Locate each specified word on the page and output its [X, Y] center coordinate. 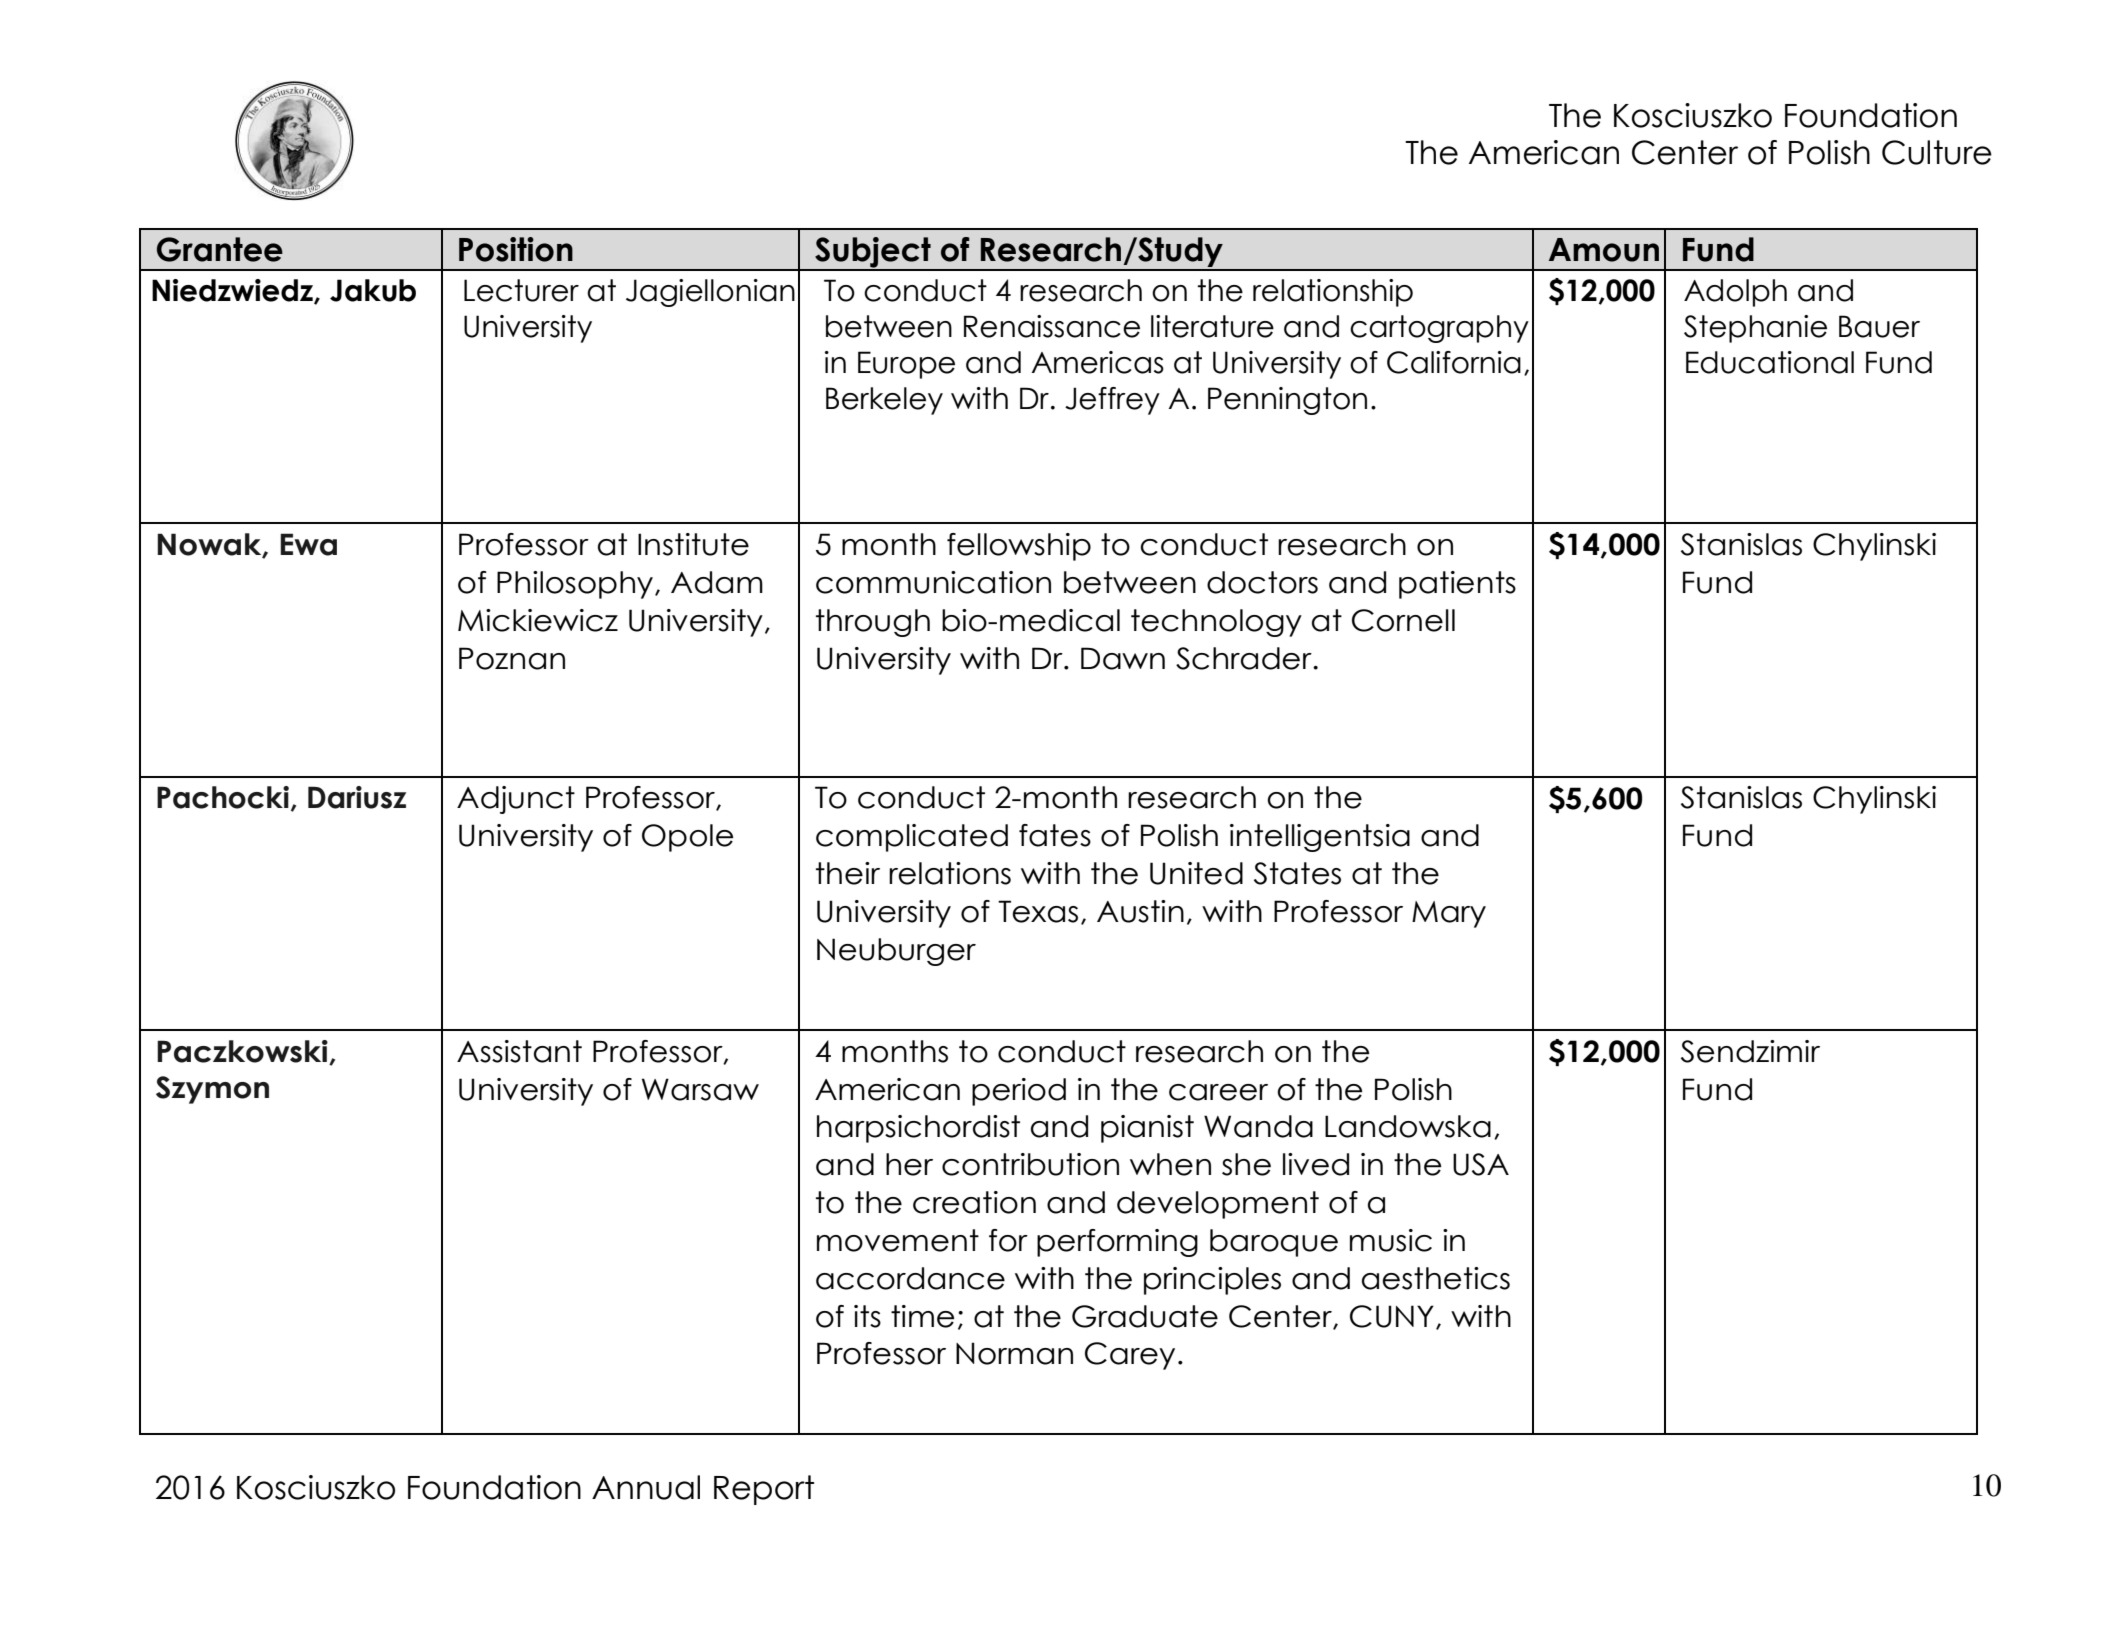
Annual [646, 1487]
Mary [1449, 914]
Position [516, 249]
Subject [873, 253]
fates [1055, 835]
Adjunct [516, 800]
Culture [1937, 152]
